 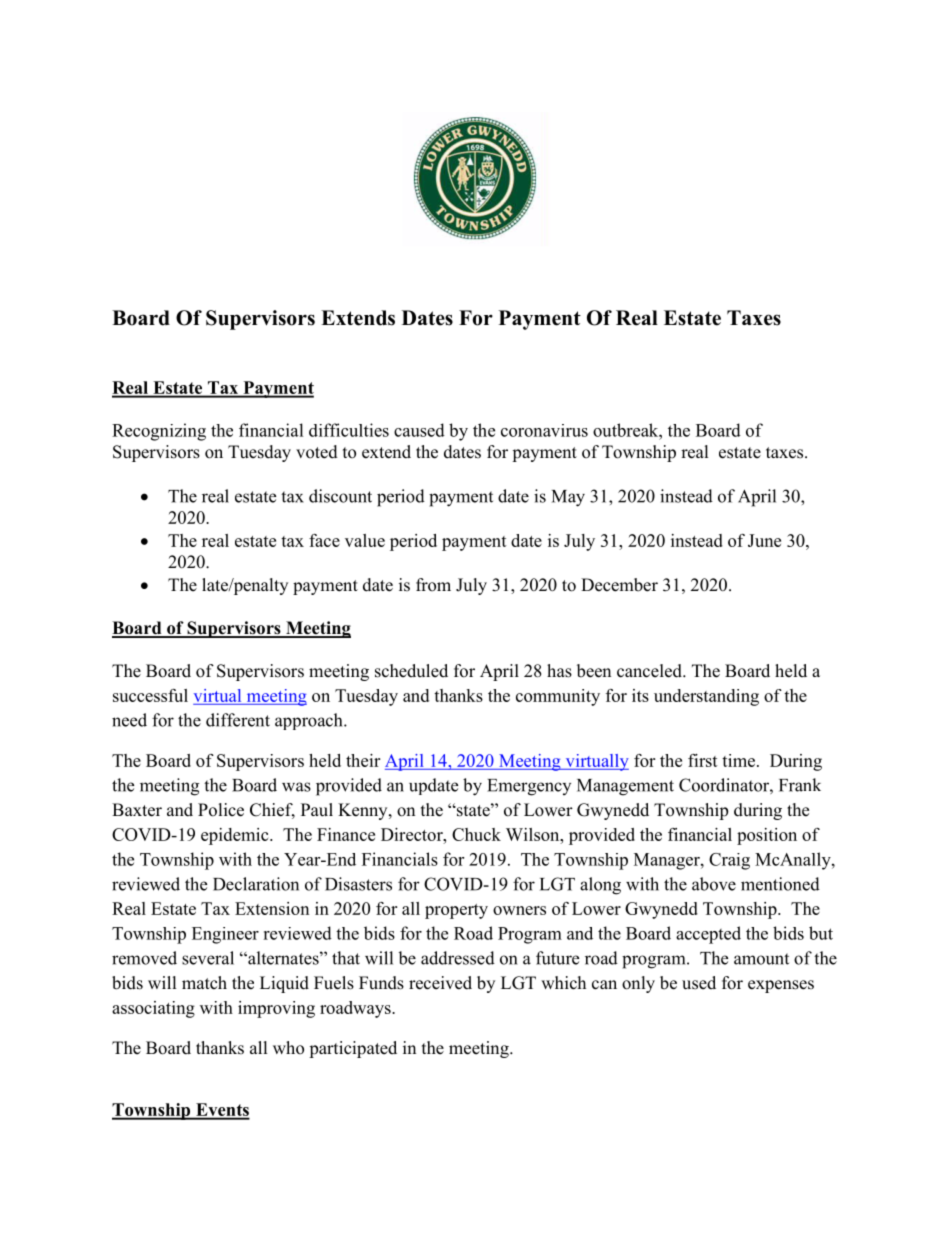 What do you see at coordinates (544, 430) in the document?
I see `coronavirus` at bounding box center [544, 430].
